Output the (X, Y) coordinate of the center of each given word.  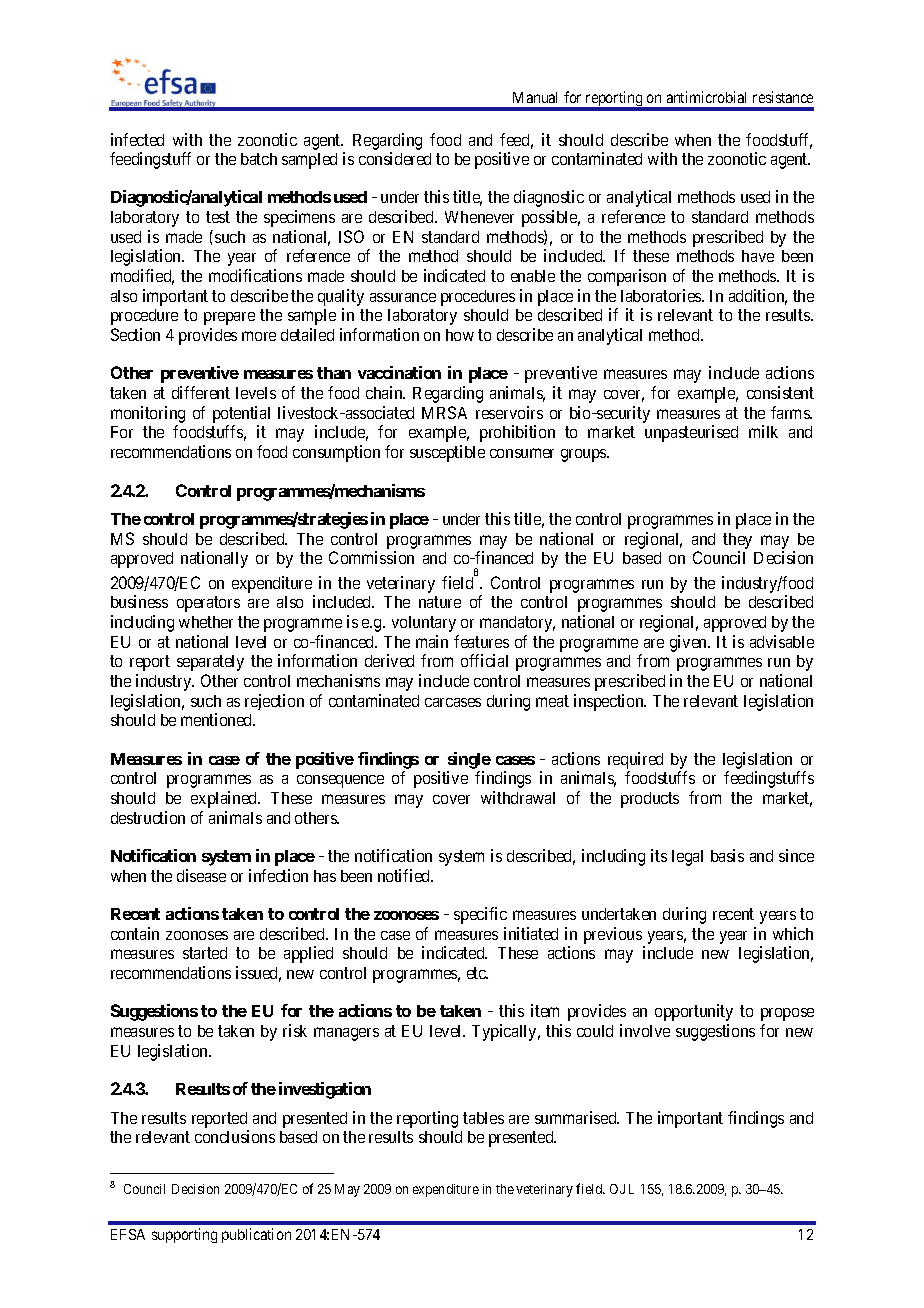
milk (763, 431)
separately (210, 663)
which (793, 933)
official (484, 660)
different (201, 392)
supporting (184, 1235)
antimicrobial (706, 97)
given (689, 643)
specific (480, 915)
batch (259, 159)
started (205, 953)
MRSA (444, 412)
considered (395, 158)
